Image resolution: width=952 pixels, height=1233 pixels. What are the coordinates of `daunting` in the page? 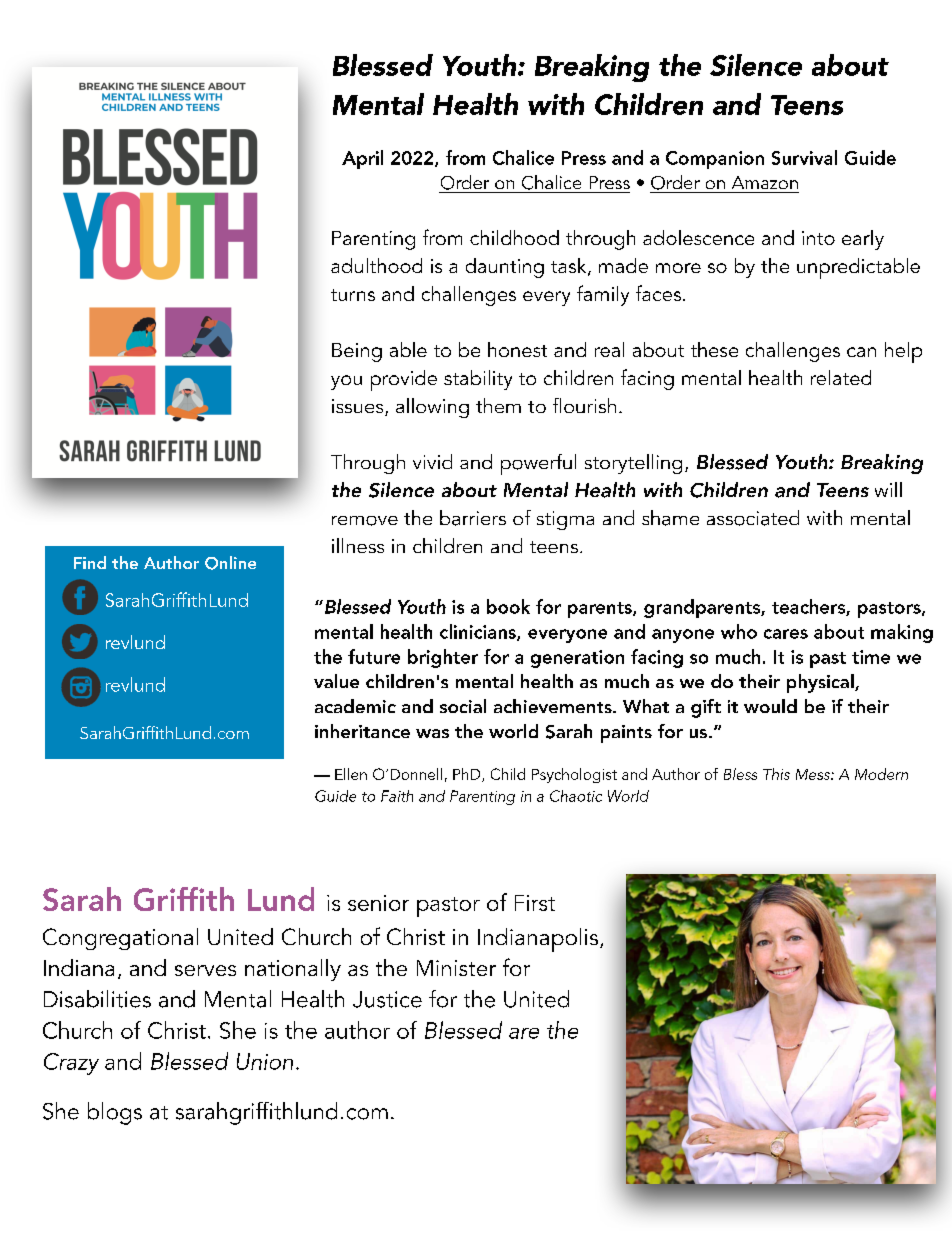 It's located at (505, 268).
